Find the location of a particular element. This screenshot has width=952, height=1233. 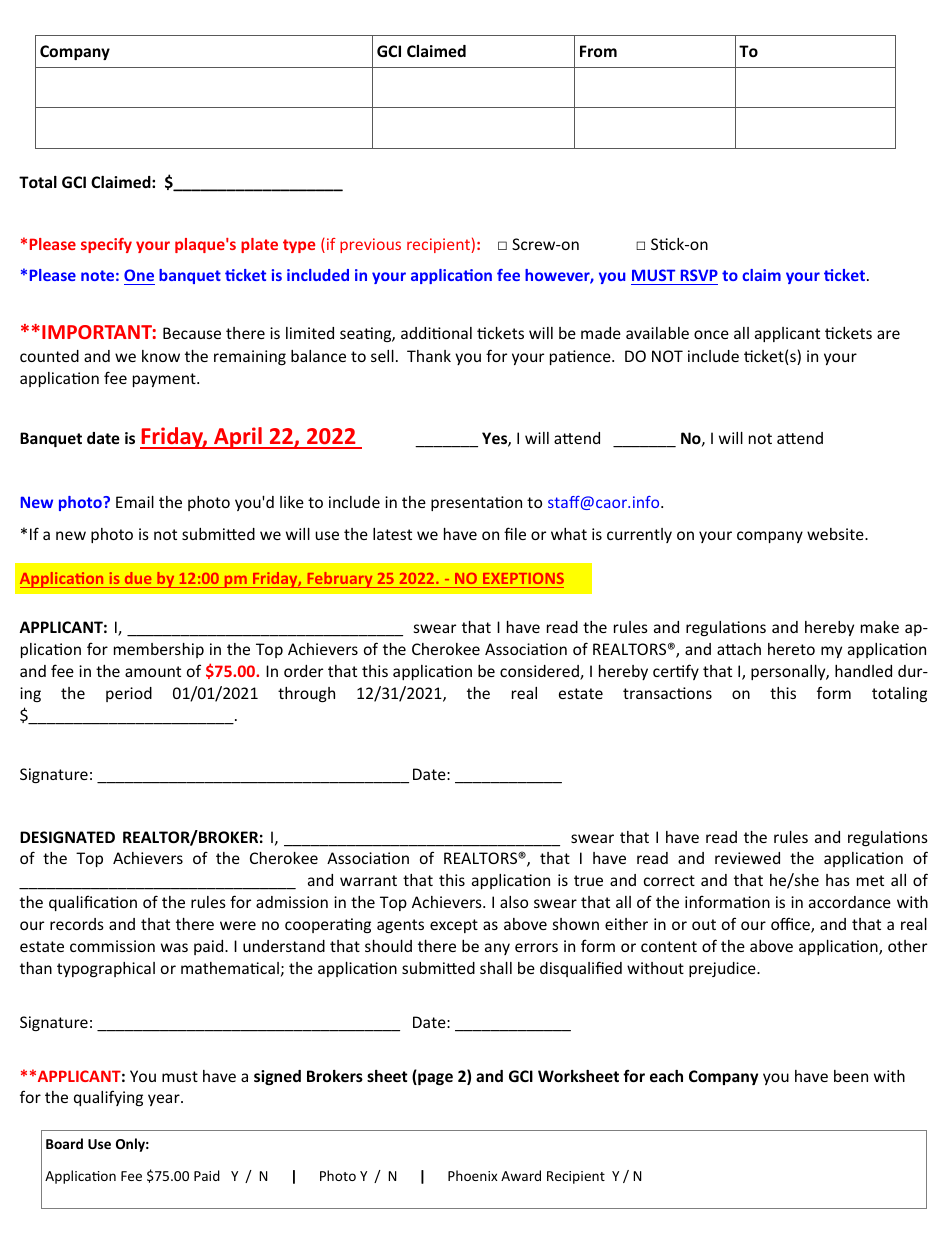

also is located at coordinates (514, 902).
